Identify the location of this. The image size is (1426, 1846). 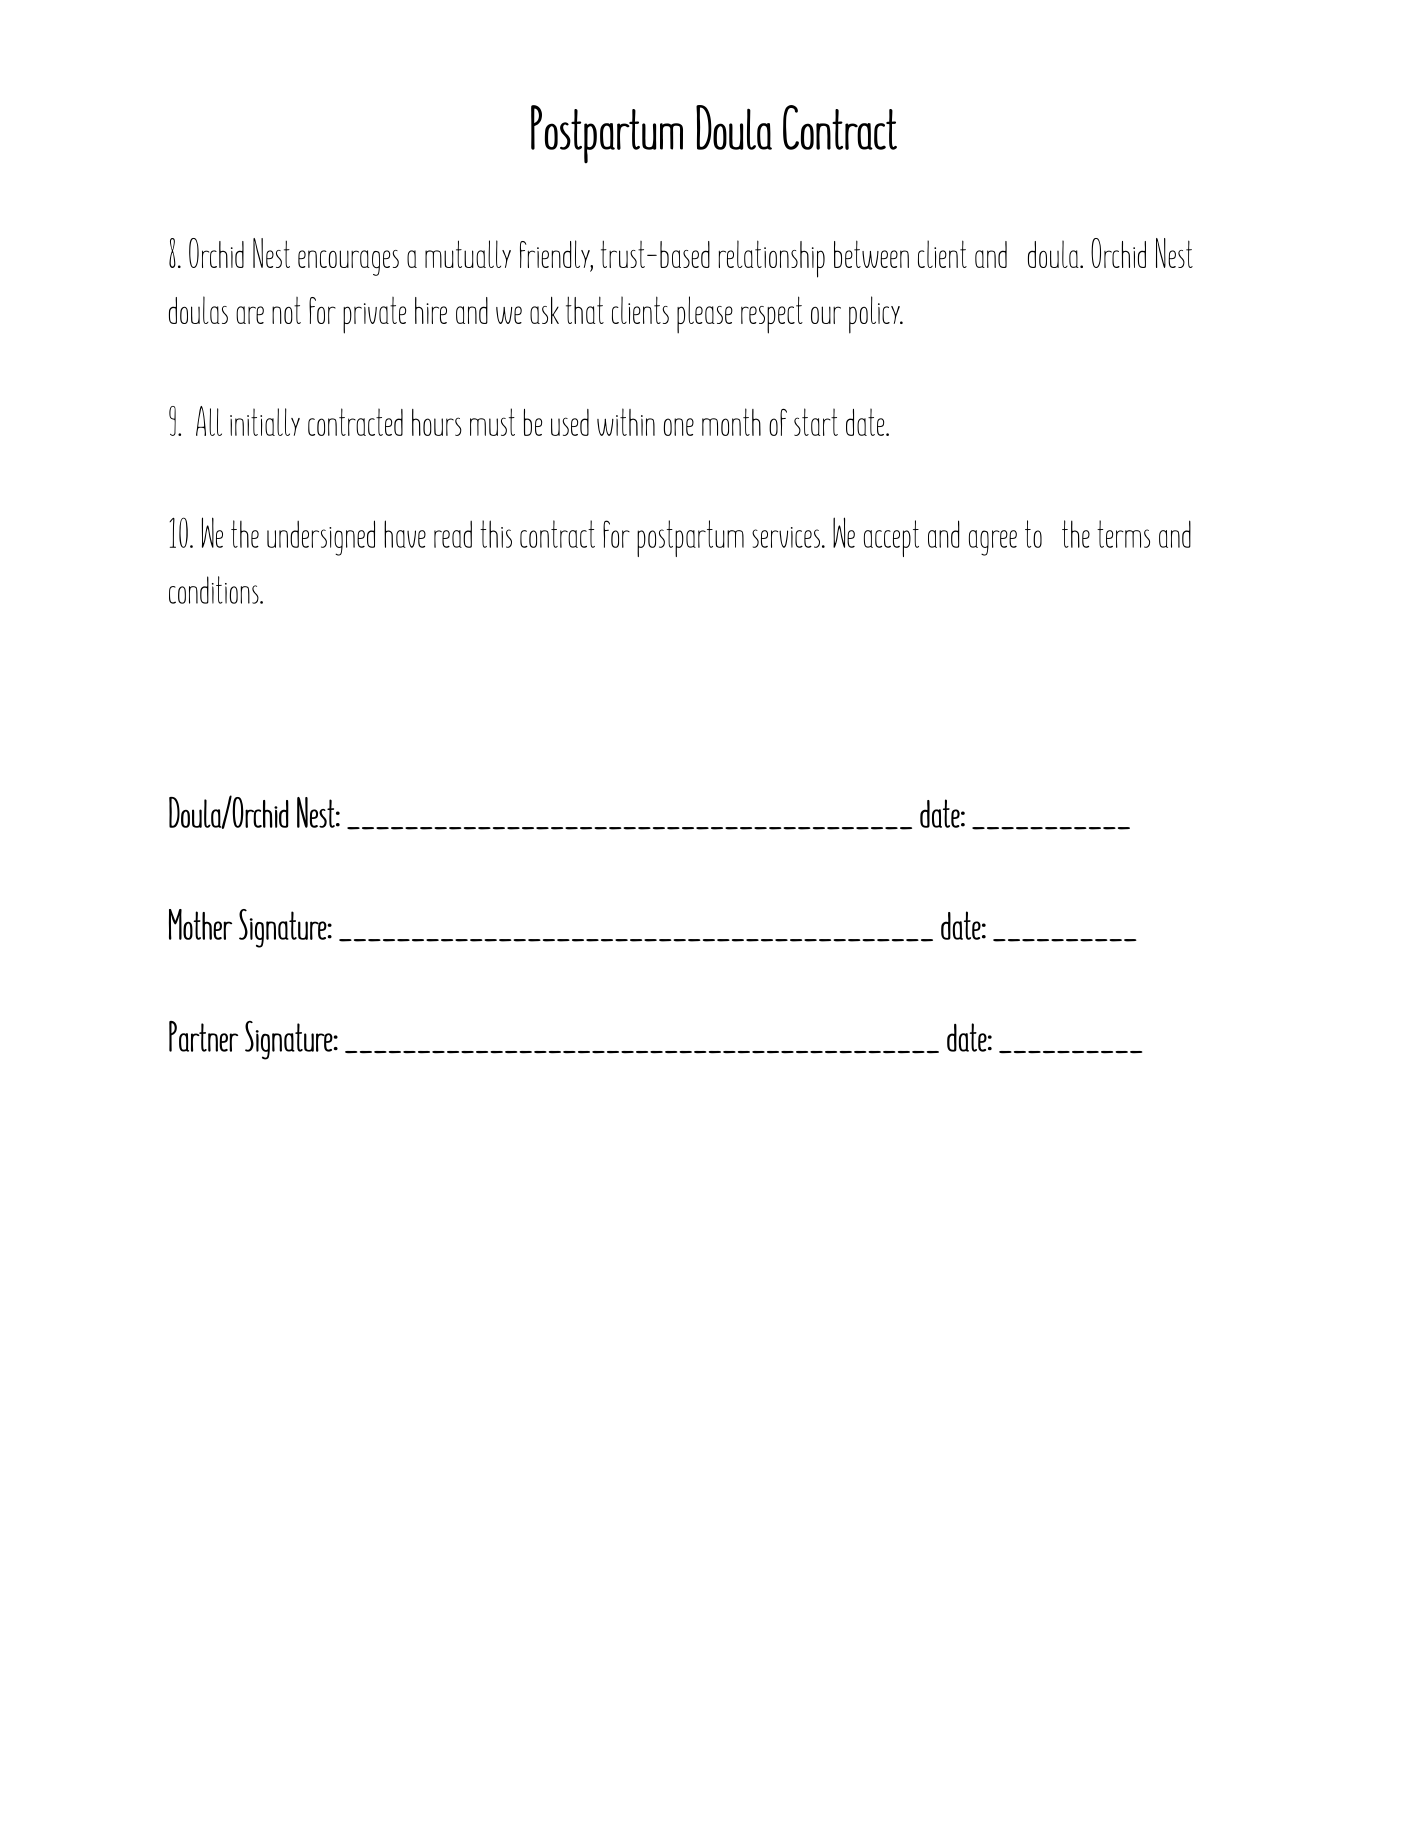
(496, 534).
